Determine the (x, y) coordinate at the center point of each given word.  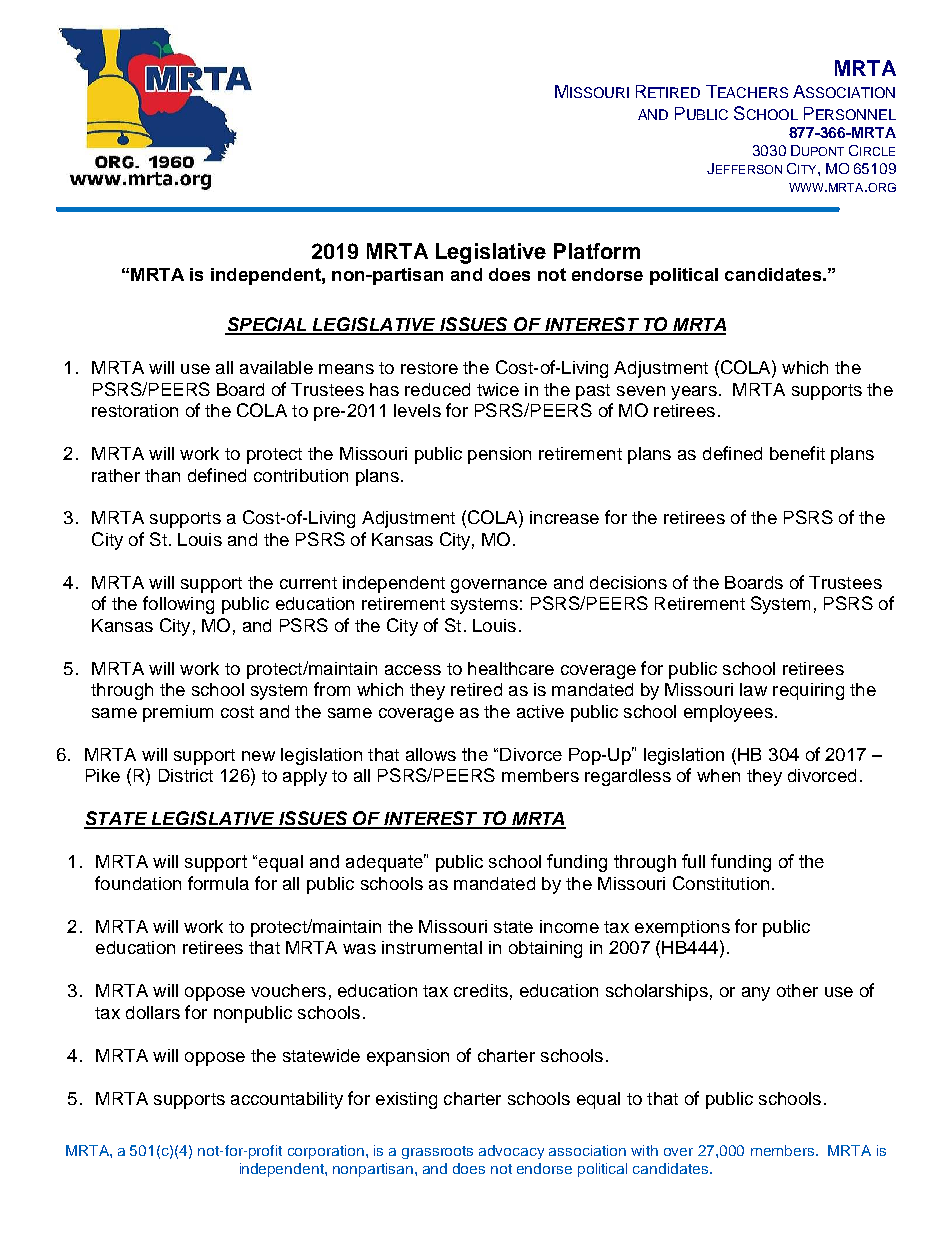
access (413, 670)
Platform (597, 251)
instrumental (432, 947)
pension (499, 455)
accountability (287, 1100)
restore (429, 368)
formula (218, 883)
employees (728, 713)
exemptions (682, 928)
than (162, 475)
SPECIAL (267, 325)
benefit (797, 453)
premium (178, 713)
